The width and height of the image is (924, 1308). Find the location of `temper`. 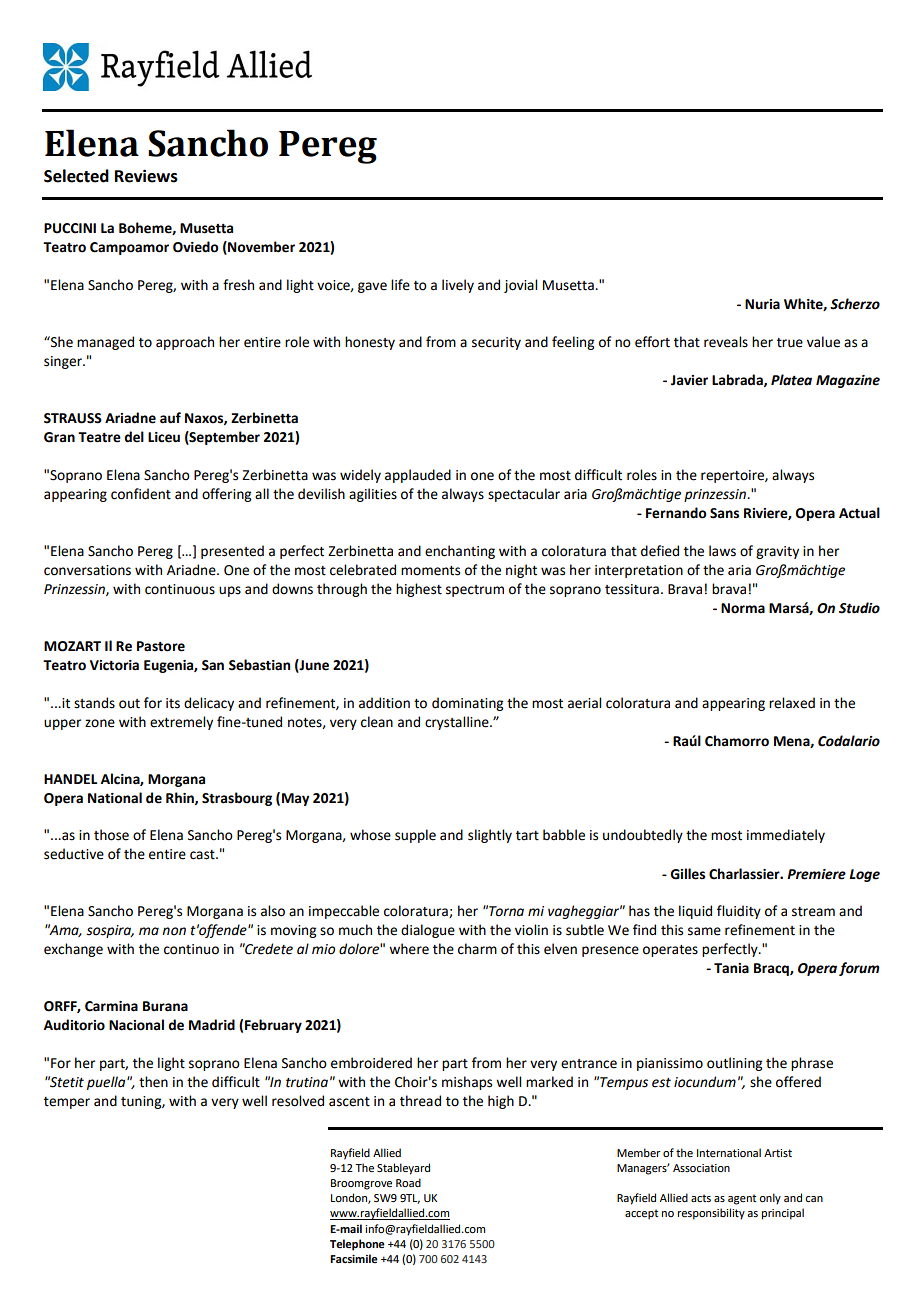

temper is located at coordinates (67, 1103).
